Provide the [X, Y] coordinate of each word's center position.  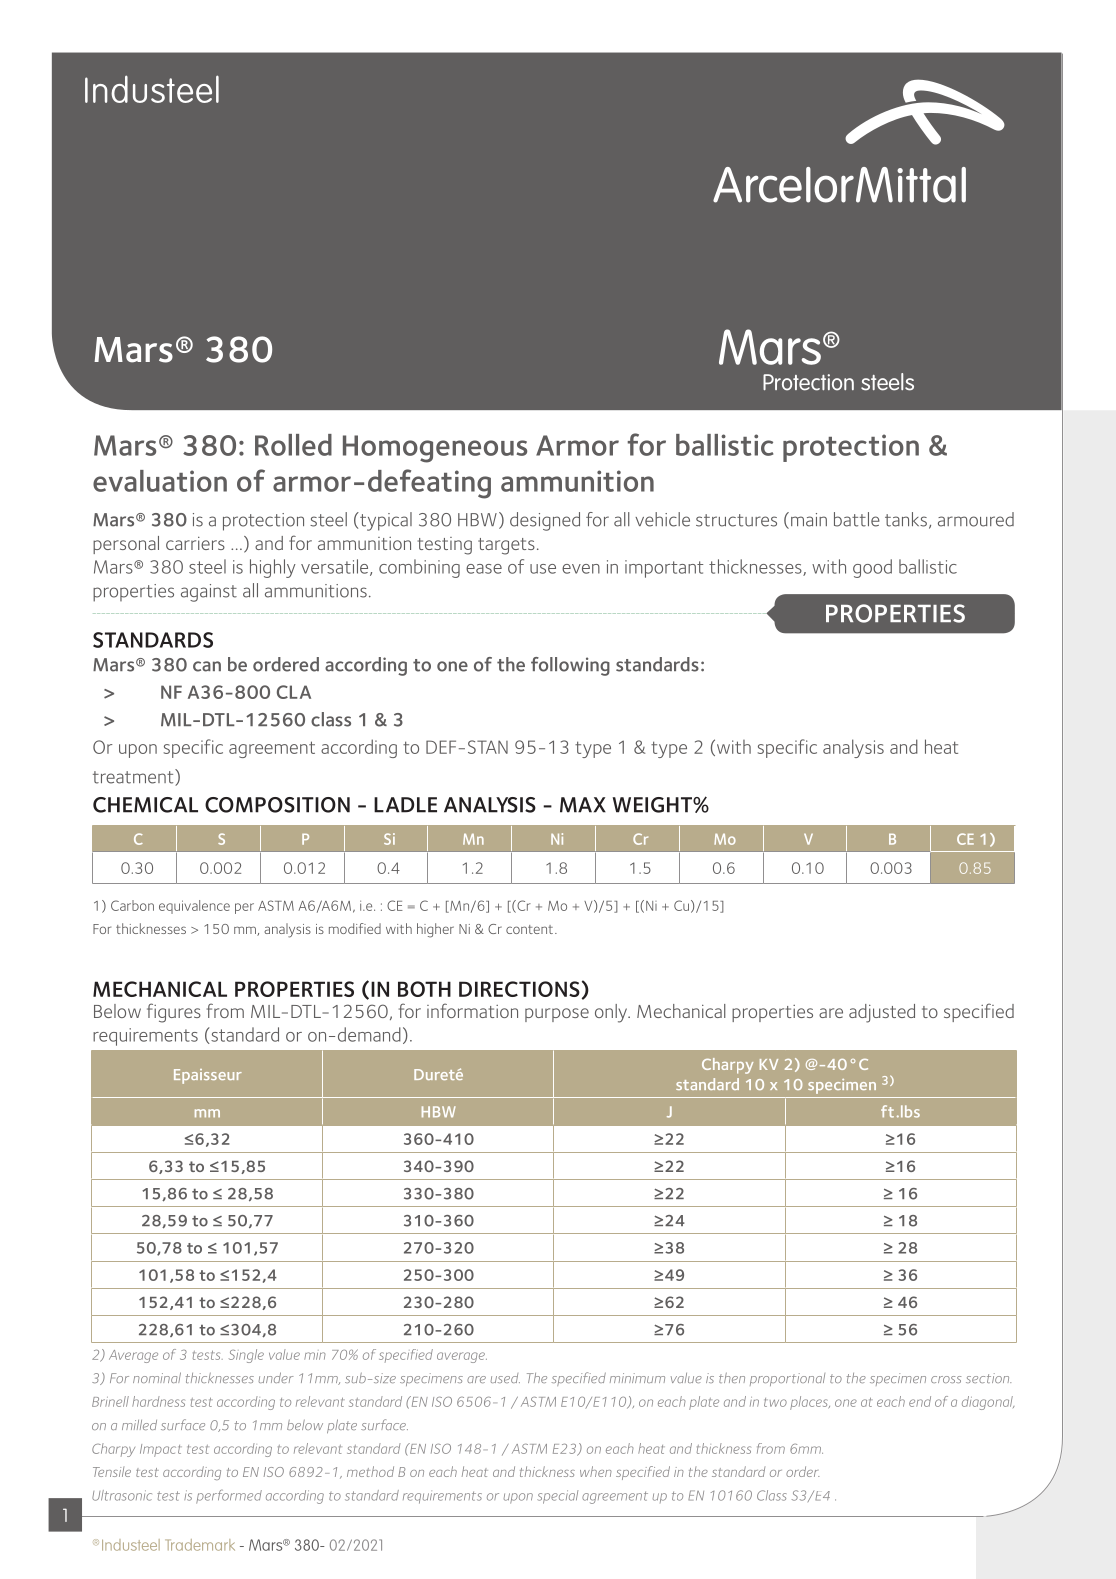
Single [246, 1356]
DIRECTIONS [519, 989]
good [872, 568]
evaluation [160, 481]
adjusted [882, 1013]
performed [229, 1497]
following [570, 666]
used [505, 1378]
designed [545, 521]
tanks [906, 519]
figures [174, 1013]
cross [946, 1379]
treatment [134, 777]
